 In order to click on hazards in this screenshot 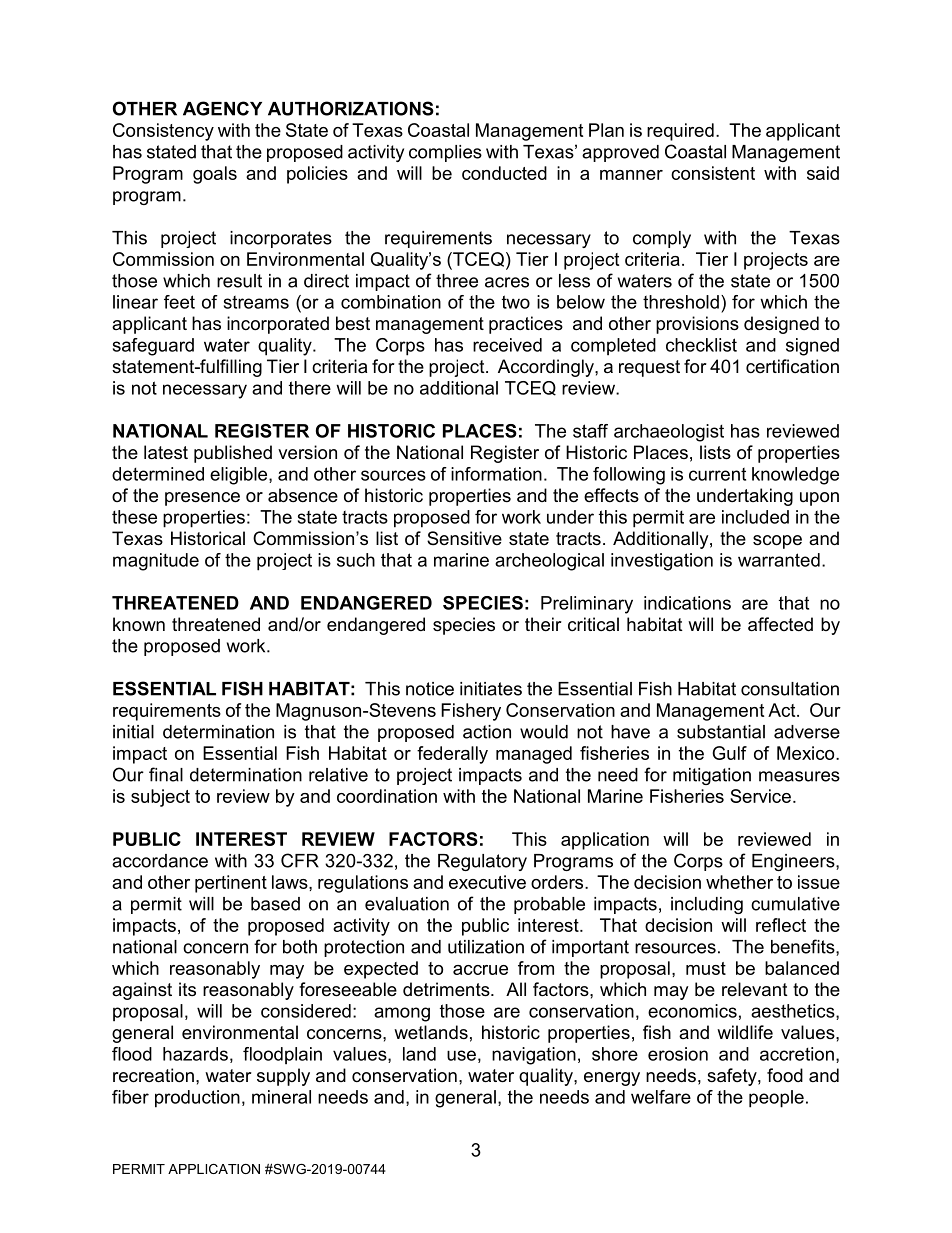, I will do `click(195, 1054)`.
